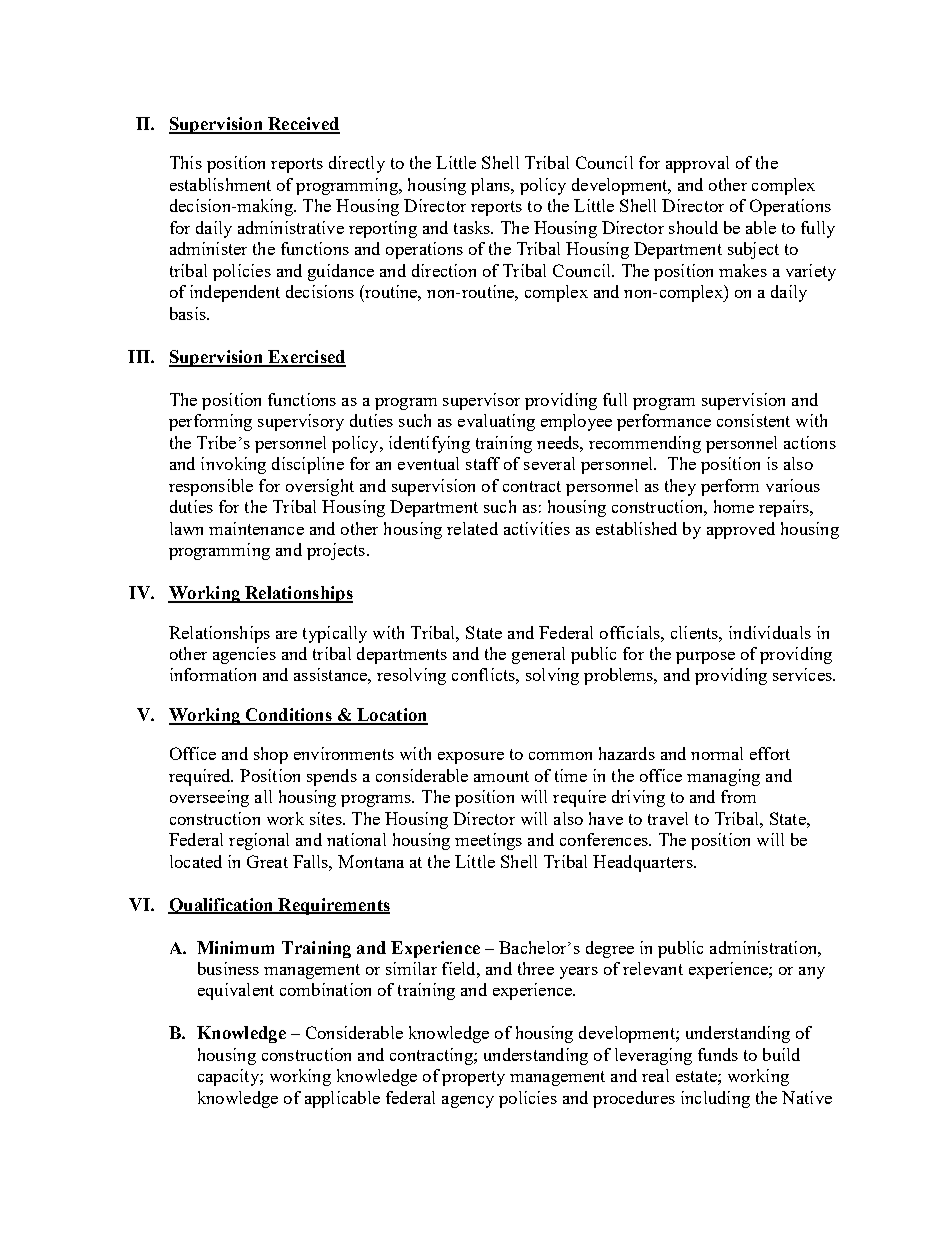 This screenshot has height=1233, width=952. I want to click on plans, so click(491, 186).
